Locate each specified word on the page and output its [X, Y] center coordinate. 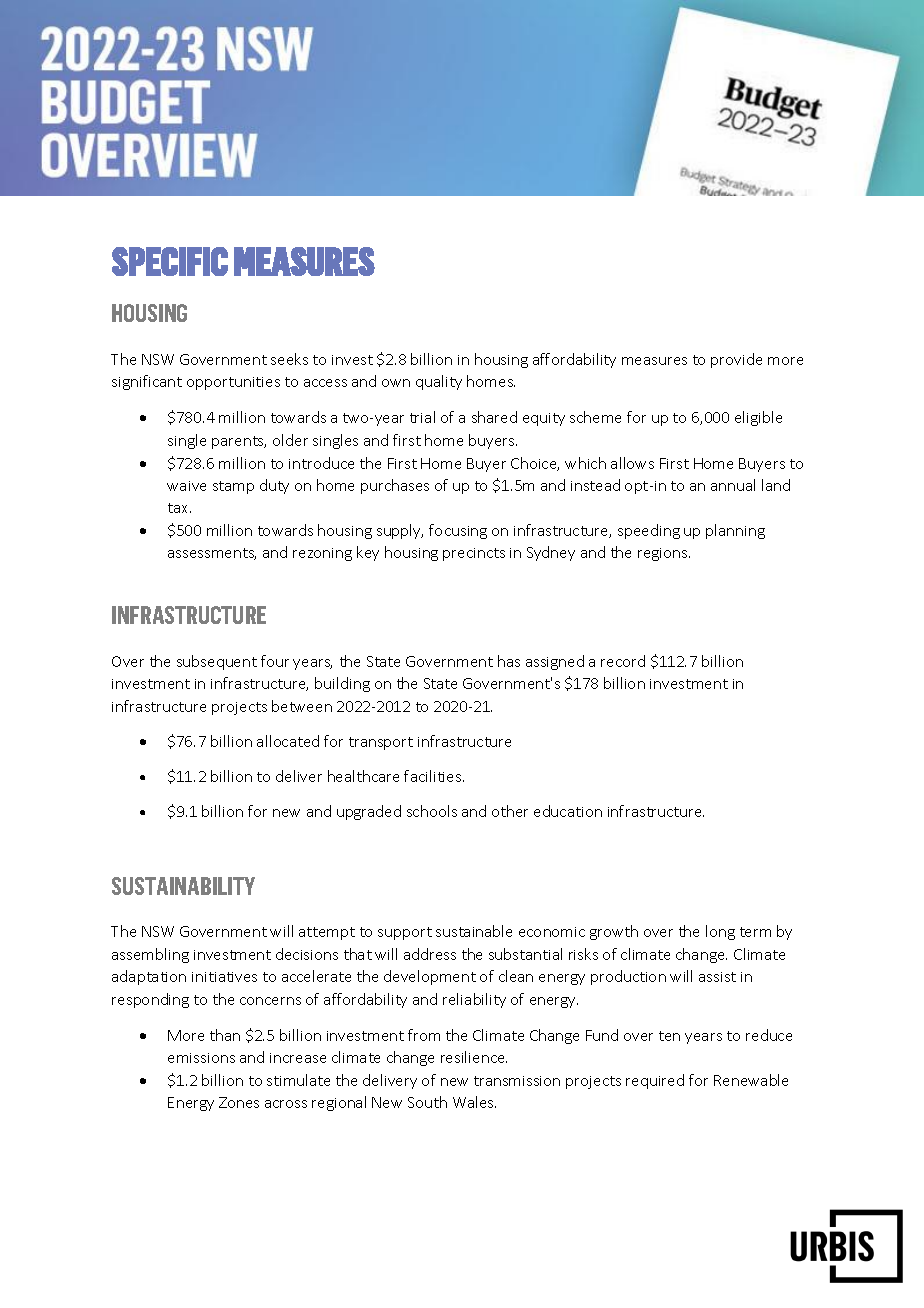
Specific [170, 261]
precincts [474, 554]
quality [439, 382]
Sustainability [183, 886]
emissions [201, 1058]
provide [736, 360]
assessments [212, 554]
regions [664, 554]
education [568, 811]
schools [432, 811]
